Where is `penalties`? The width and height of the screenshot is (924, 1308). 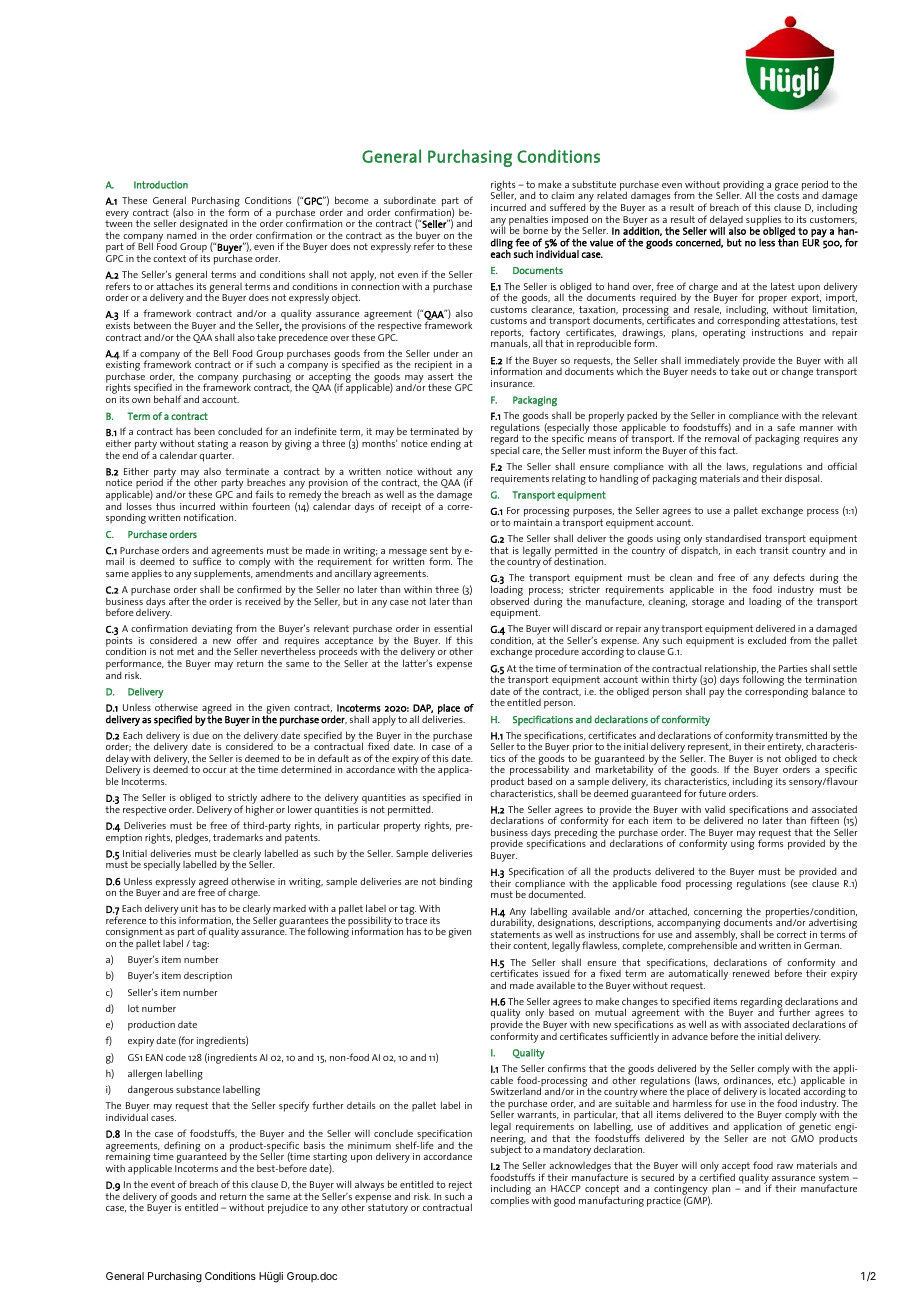
penalties is located at coordinates (528, 221).
